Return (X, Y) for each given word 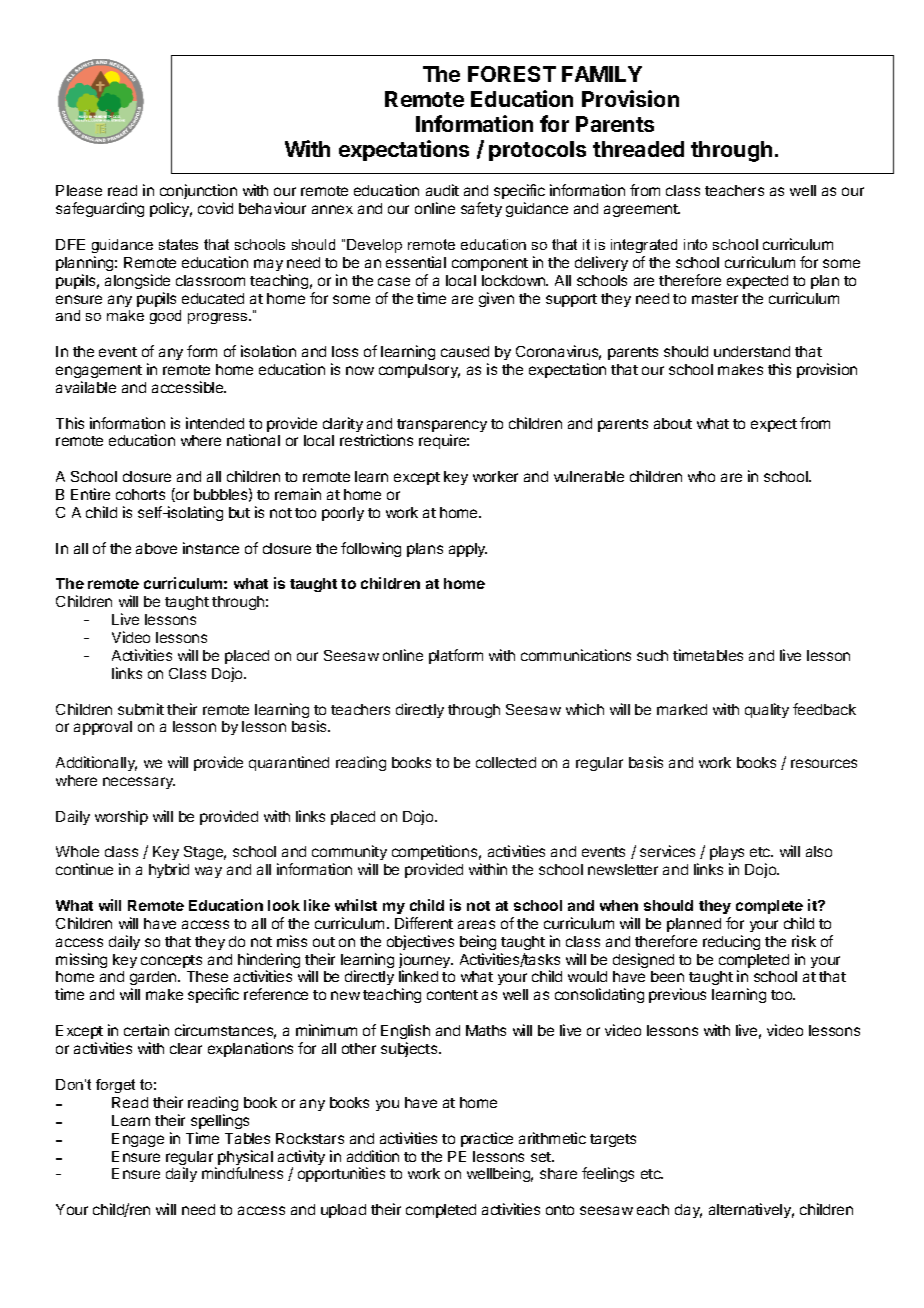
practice (487, 1139)
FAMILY (602, 74)
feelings (608, 1174)
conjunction (198, 193)
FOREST (512, 74)
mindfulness (242, 1173)
